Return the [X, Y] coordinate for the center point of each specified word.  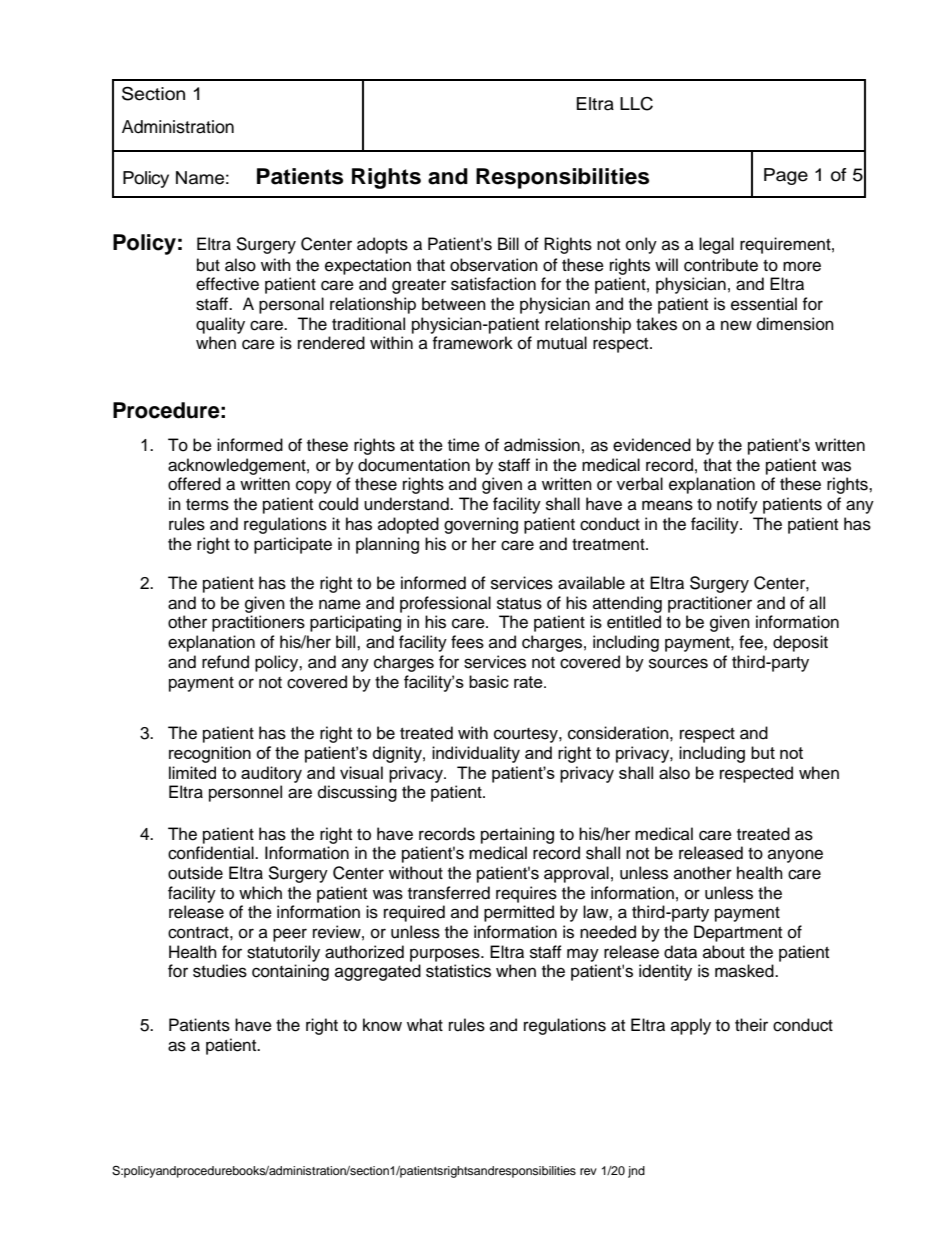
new [736, 325]
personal [291, 305]
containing [290, 972]
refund [225, 662]
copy [314, 487]
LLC [636, 104]
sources [678, 663]
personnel [245, 793]
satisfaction [493, 284]
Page [786, 176]
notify [737, 505]
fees [467, 642]
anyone [795, 856]
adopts [382, 245]
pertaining [517, 835]
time [464, 445]
